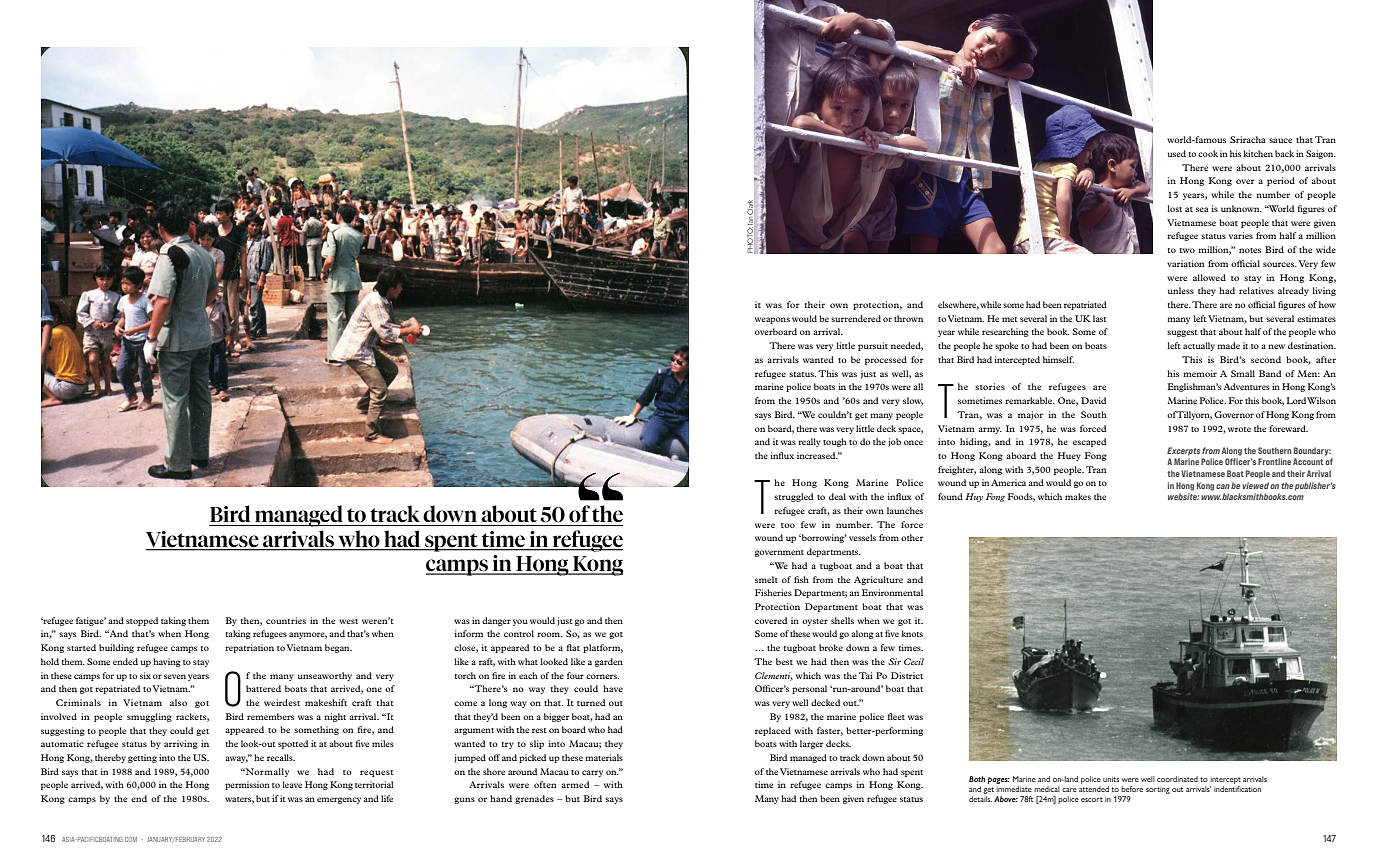 This image has width=1378, height=868. Describe the element at coordinates (1208, 153) in the image. I see `cook` at that location.
